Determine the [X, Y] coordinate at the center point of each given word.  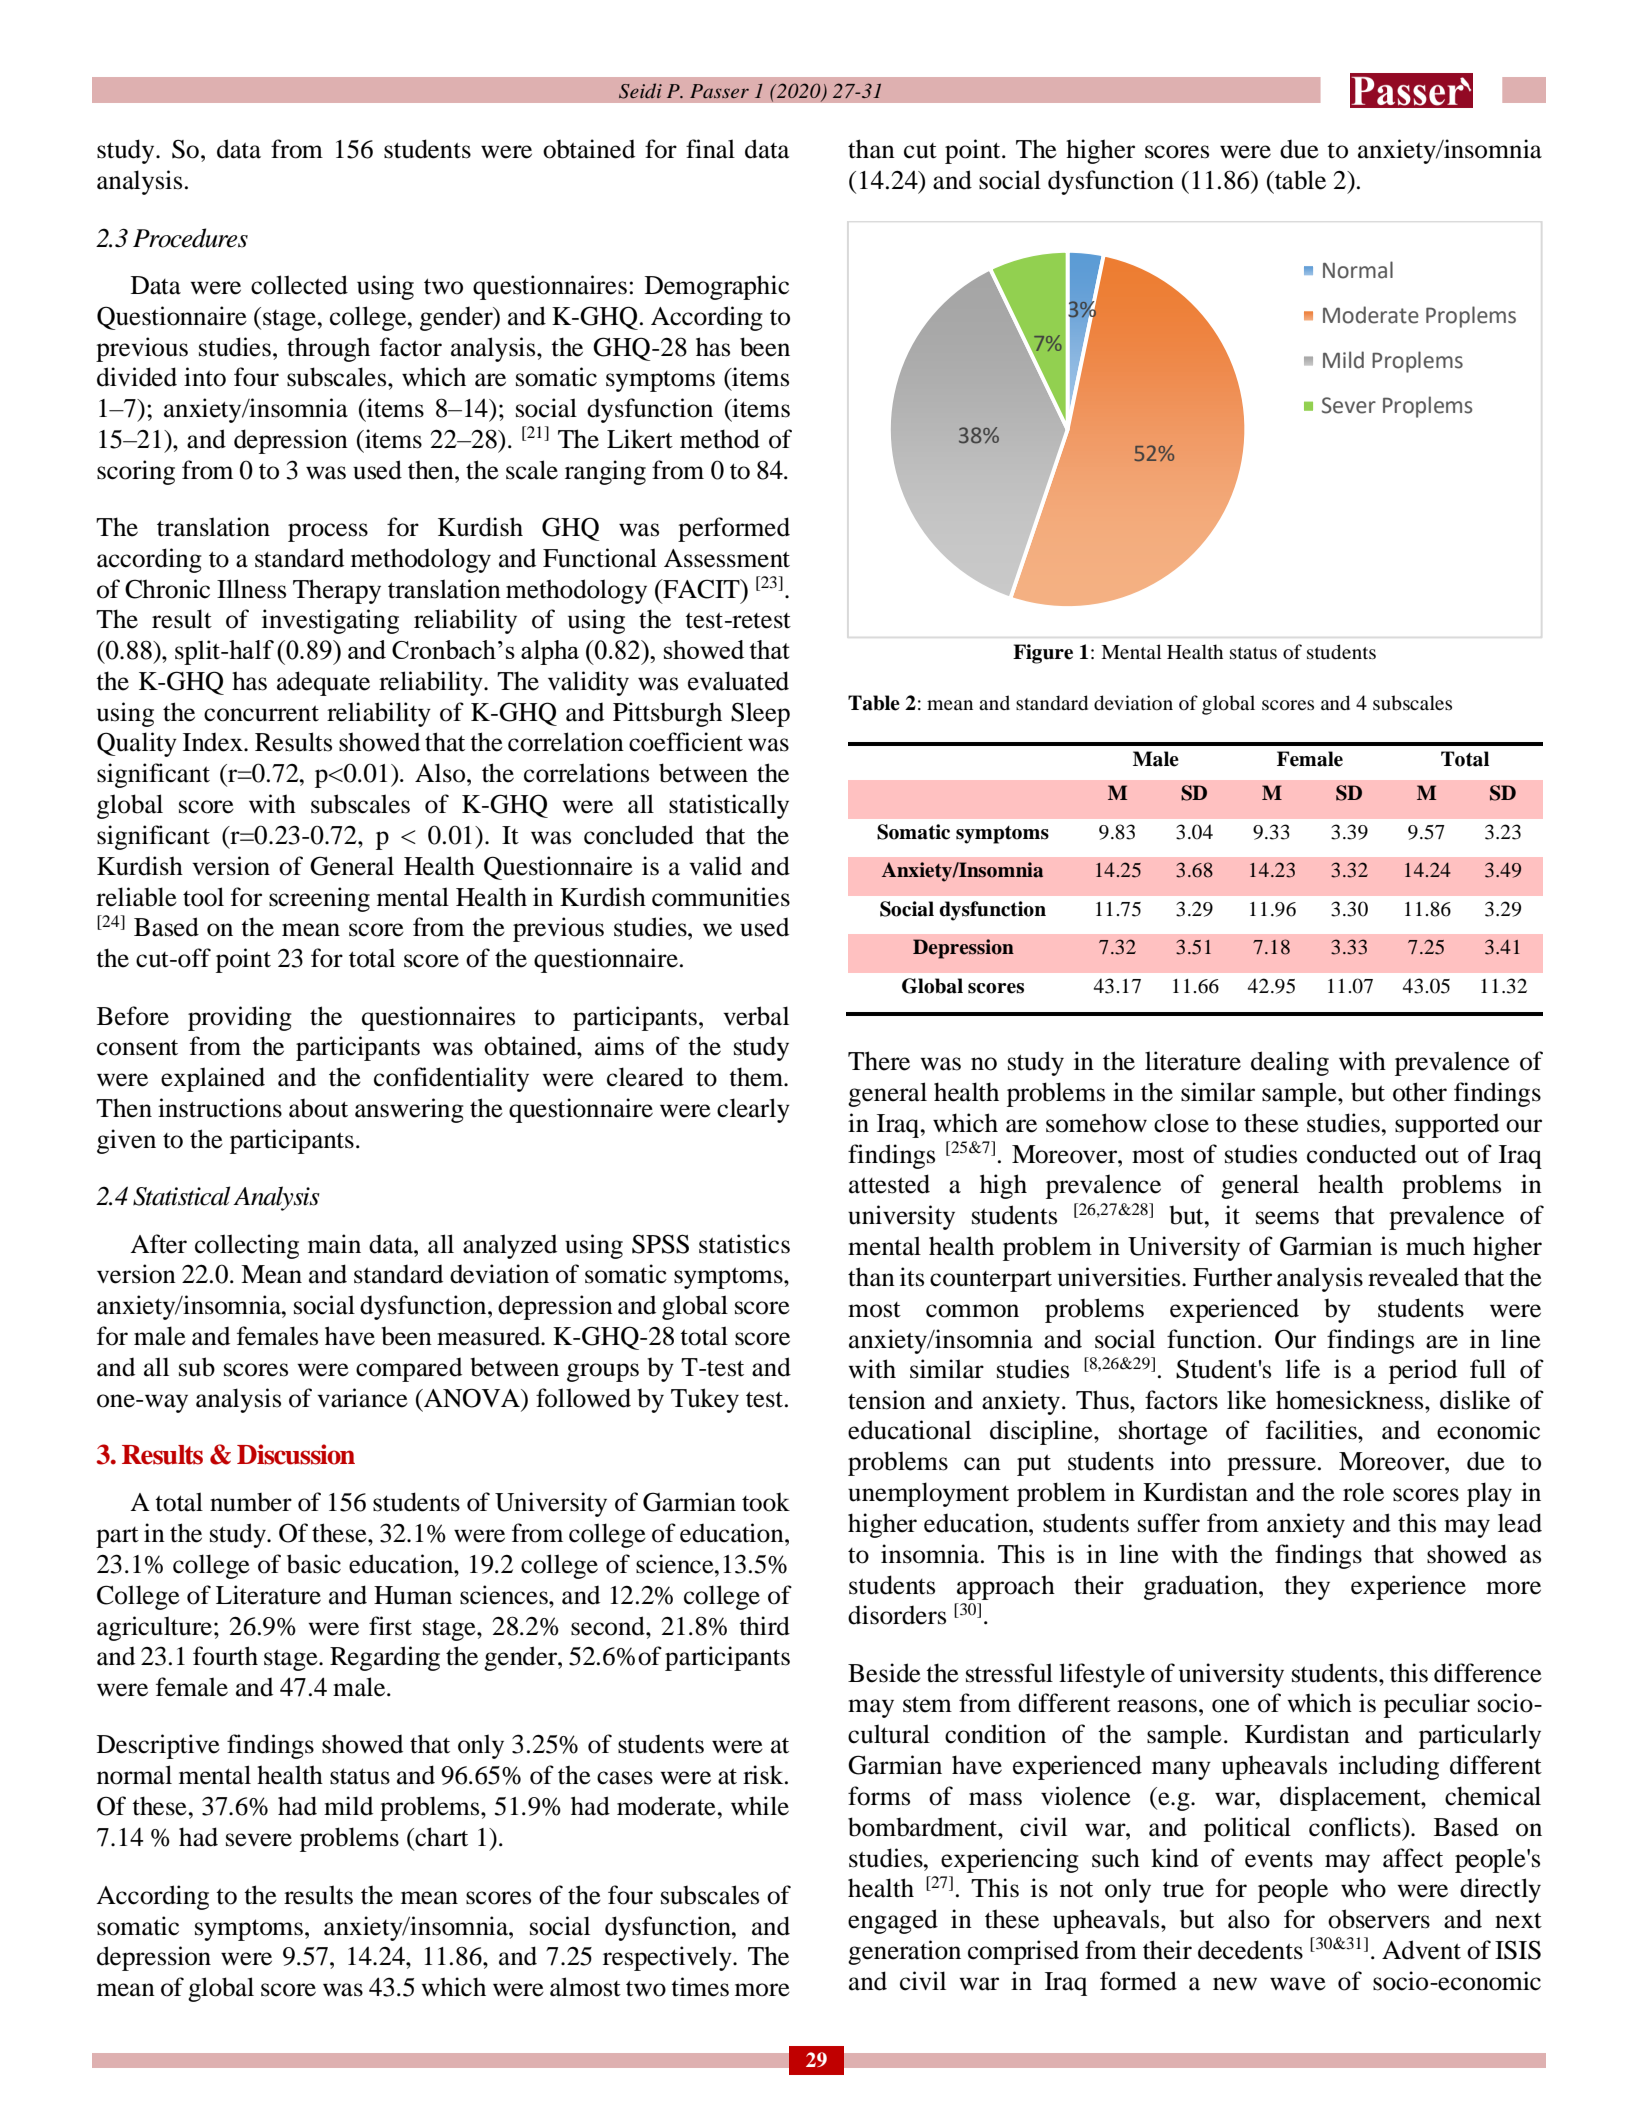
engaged [893, 1921]
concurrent [261, 713]
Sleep [760, 714]
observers [1379, 1919]
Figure [1043, 654]
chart [440, 1837]
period [1423, 1371]
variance [362, 1398]
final [710, 149]
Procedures [190, 238]
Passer [719, 91]
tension [887, 1400]
